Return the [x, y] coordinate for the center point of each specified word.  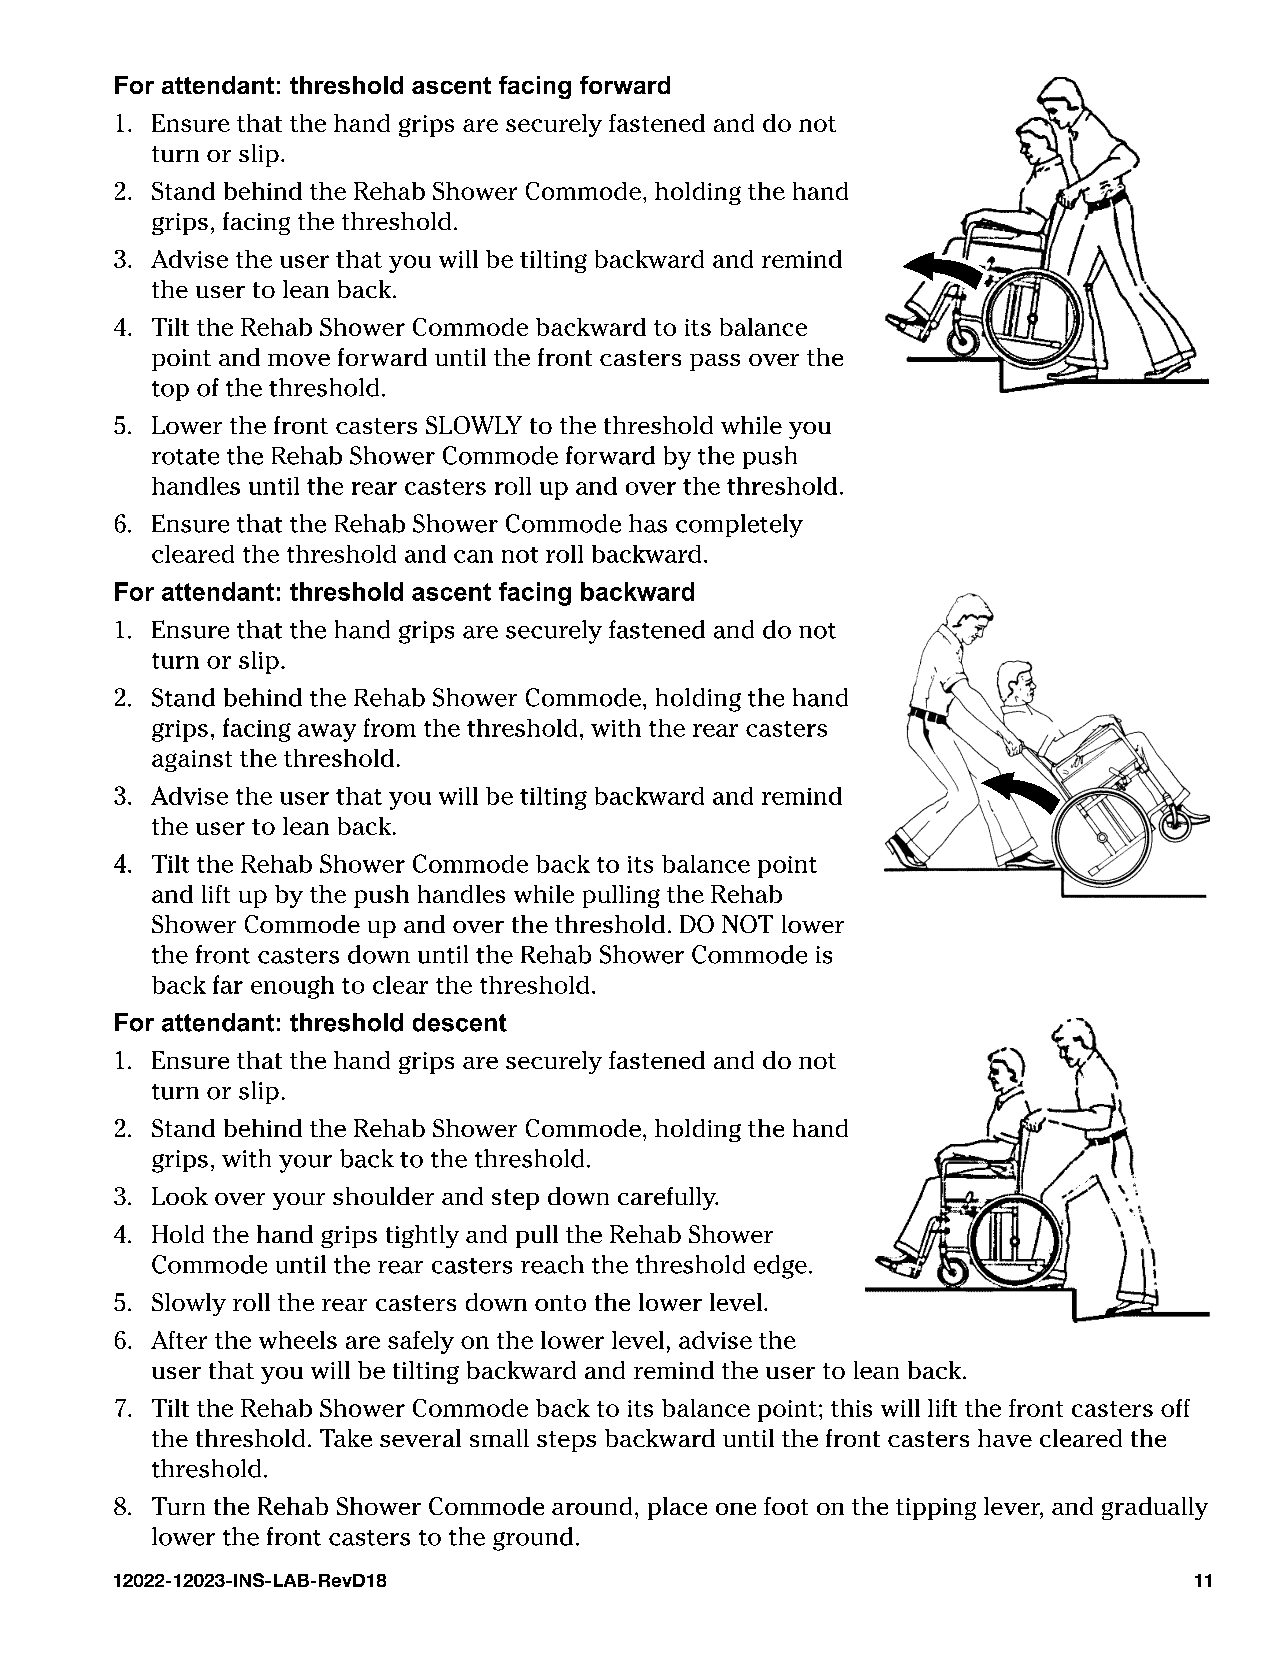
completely [739, 526]
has [648, 523]
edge [780, 1267]
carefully [668, 1198]
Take [346, 1438]
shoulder [383, 1196]
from [390, 727]
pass [715, 362]
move [299, 360]
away [327, 733]
